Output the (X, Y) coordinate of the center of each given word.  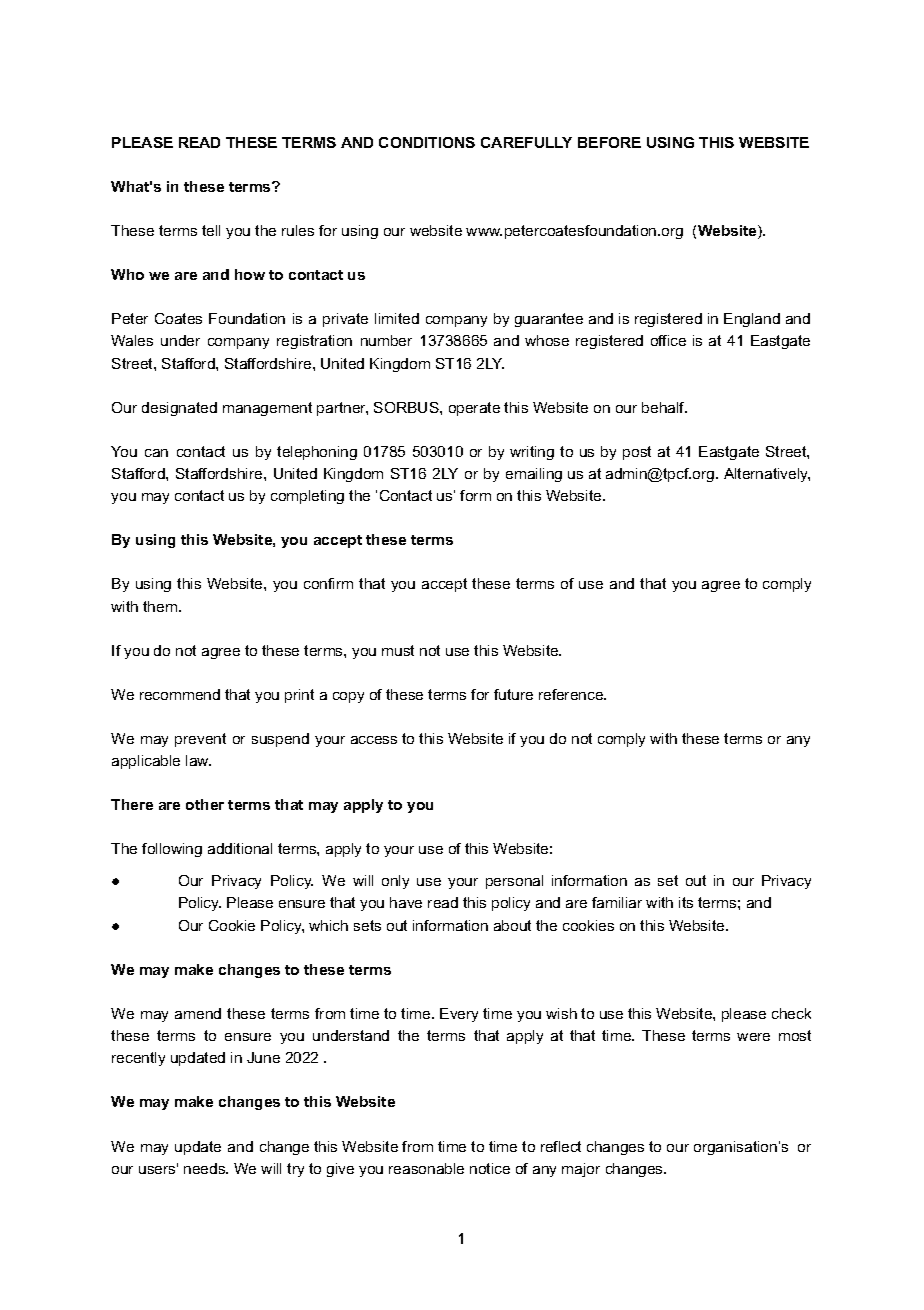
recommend (180, 694)
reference (572, 694)
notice (490, 1168)
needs (206, 1168)
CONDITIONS (427, 142)
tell (211, 230)
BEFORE (609, 142)
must (398, 650)
